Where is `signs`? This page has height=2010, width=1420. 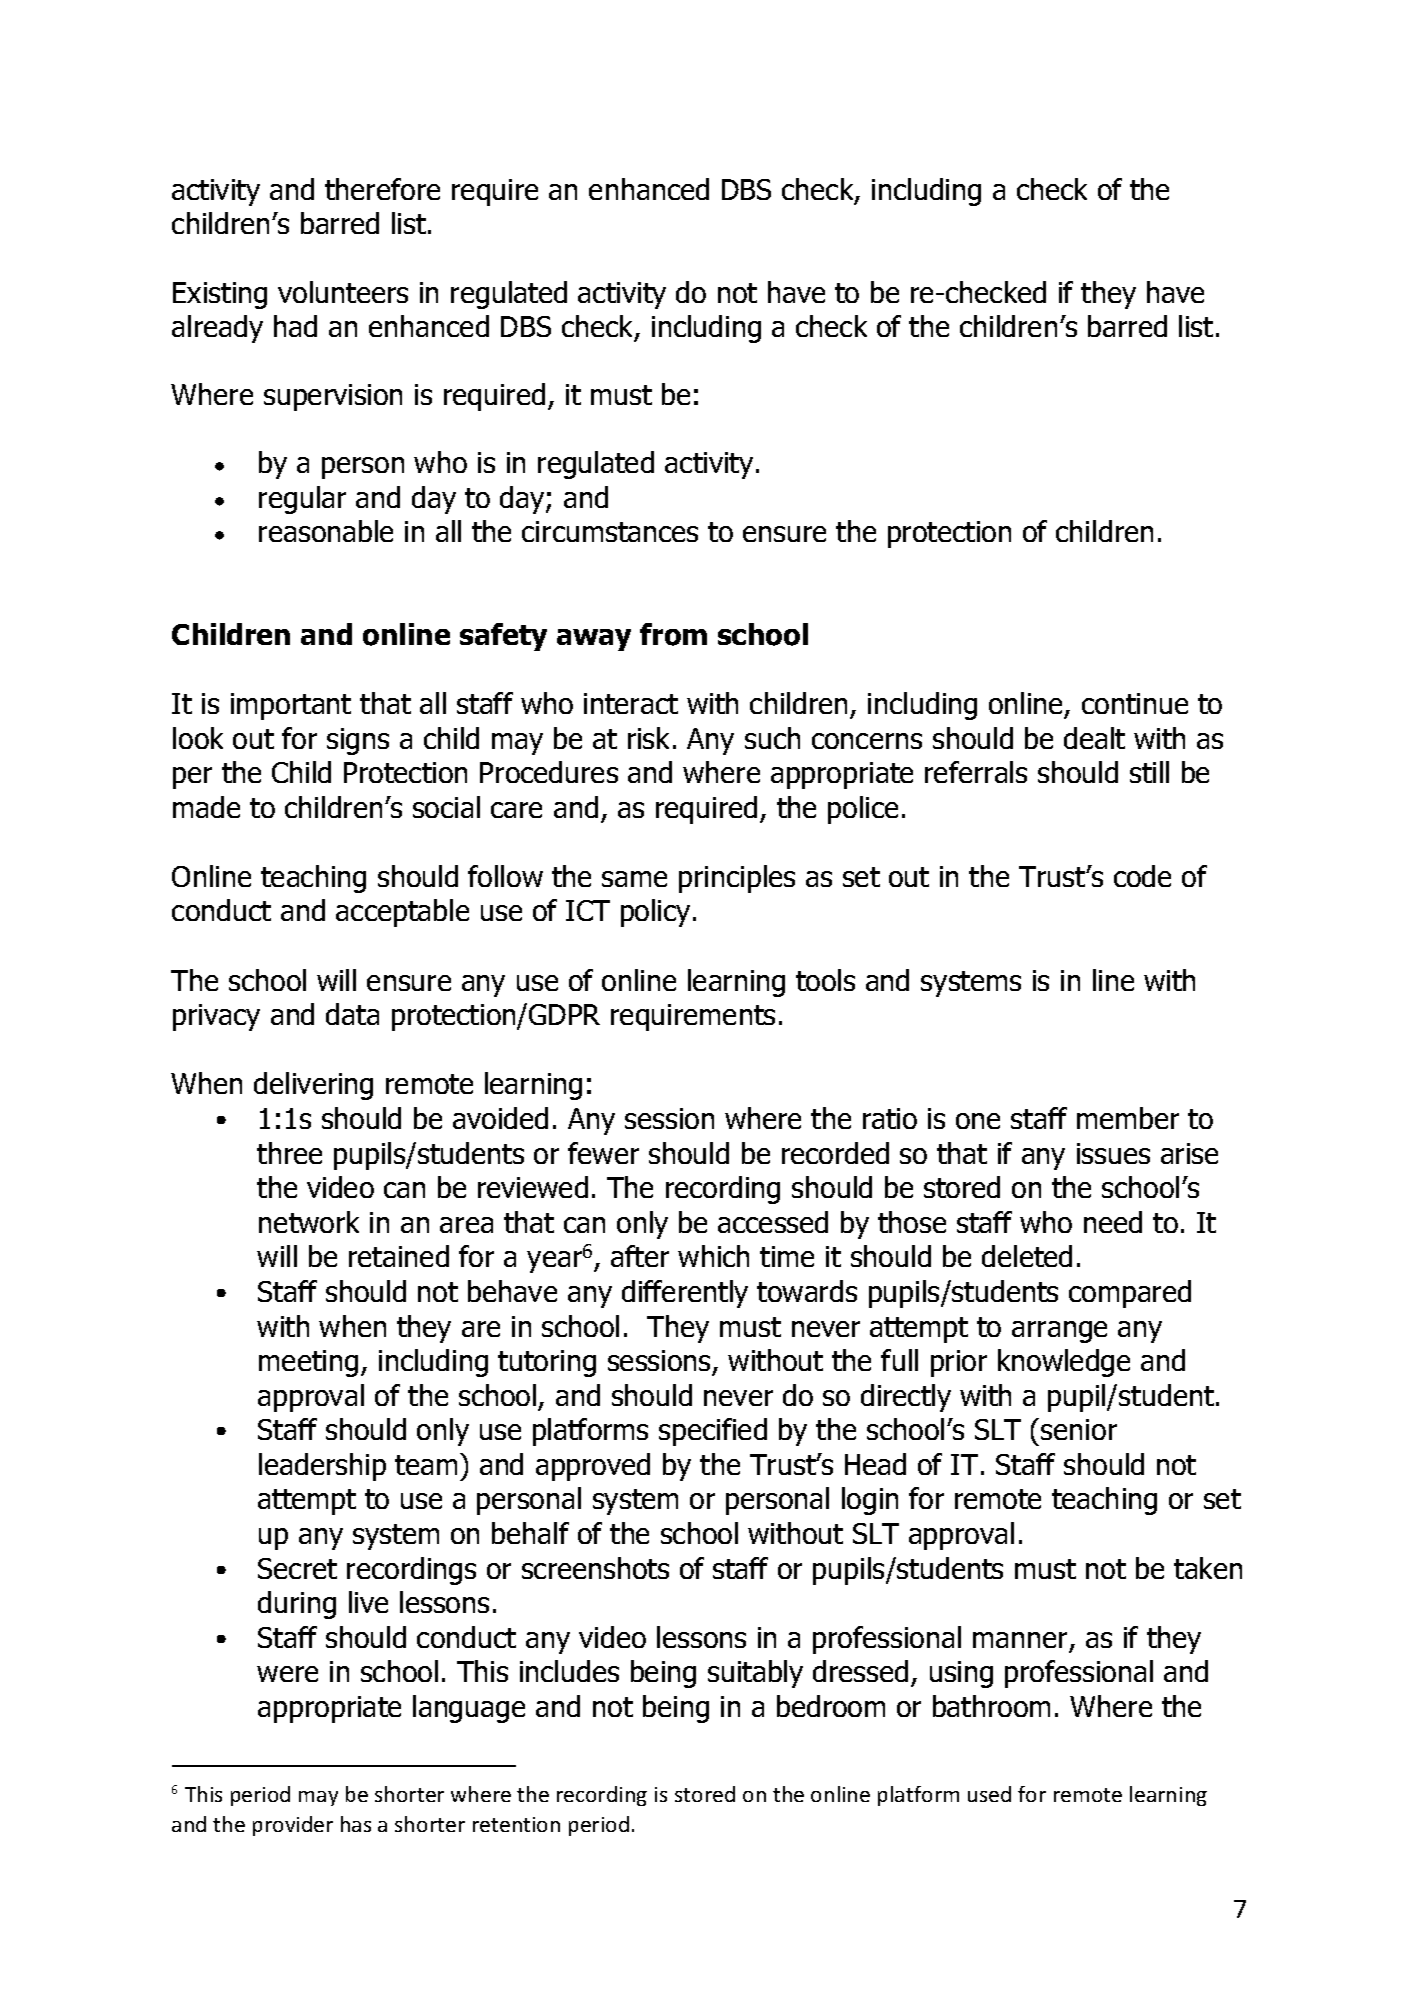
signs is located at coordinates (358, 741).
